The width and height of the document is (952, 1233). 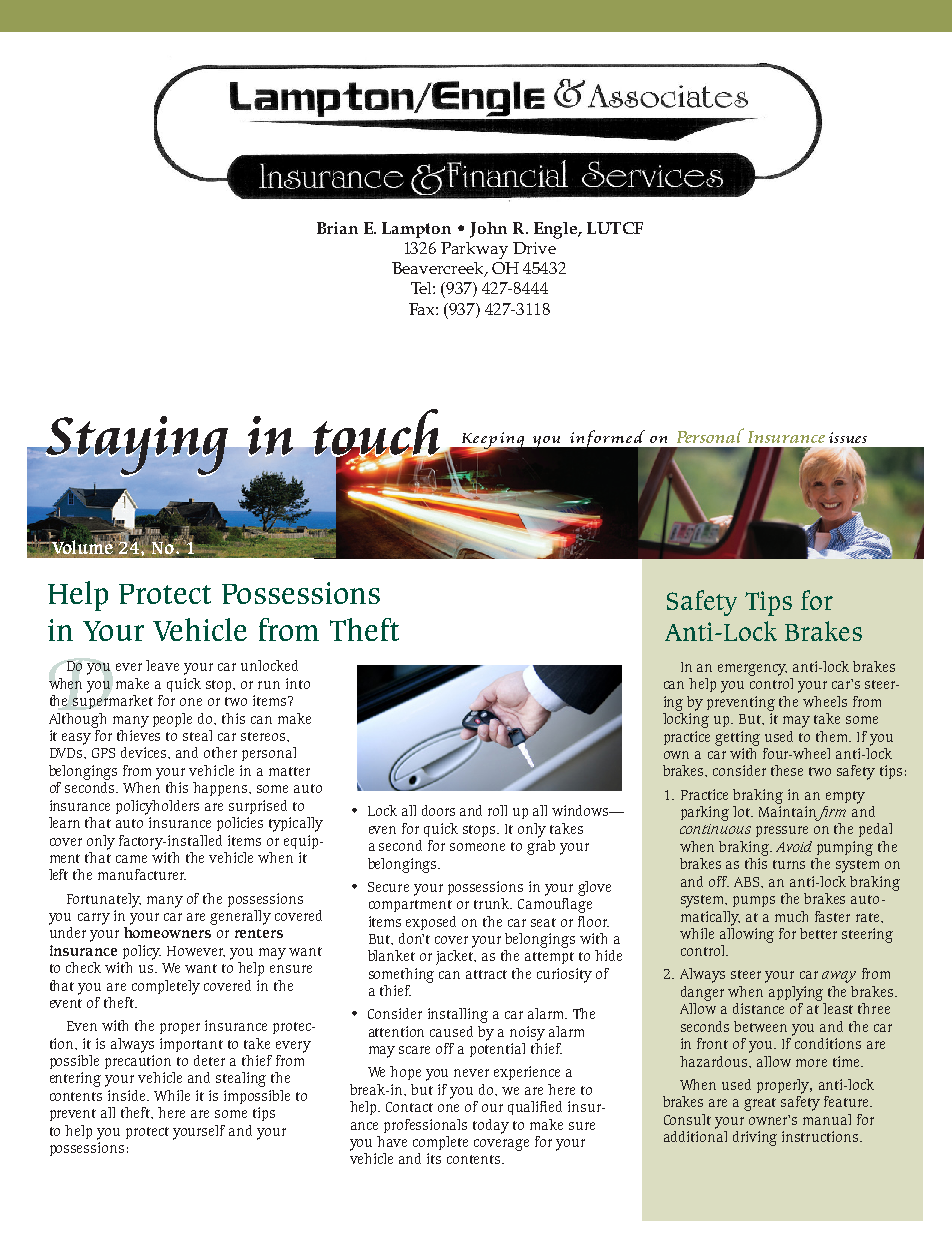 I want to click on inside, so click(x=128, y=1095).
